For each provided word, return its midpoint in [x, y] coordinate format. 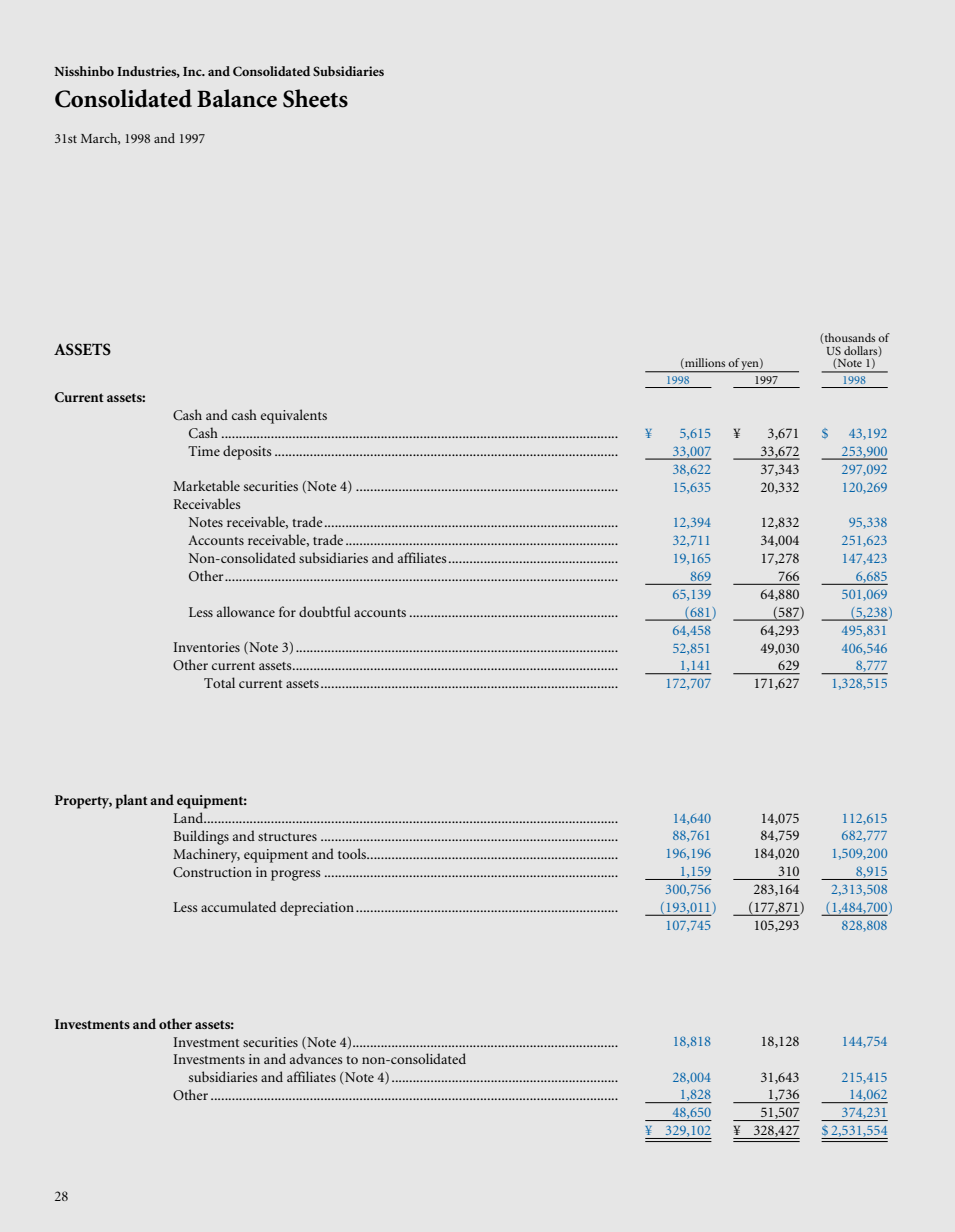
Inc [193, 71]
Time [204, 451]
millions [704, 363]
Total [219, 682]
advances [316, 1058]
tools [353, 853]
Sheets [315, 98]
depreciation [317, 908]
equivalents [294, 416]
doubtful [325, 611]
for [287, 611]
